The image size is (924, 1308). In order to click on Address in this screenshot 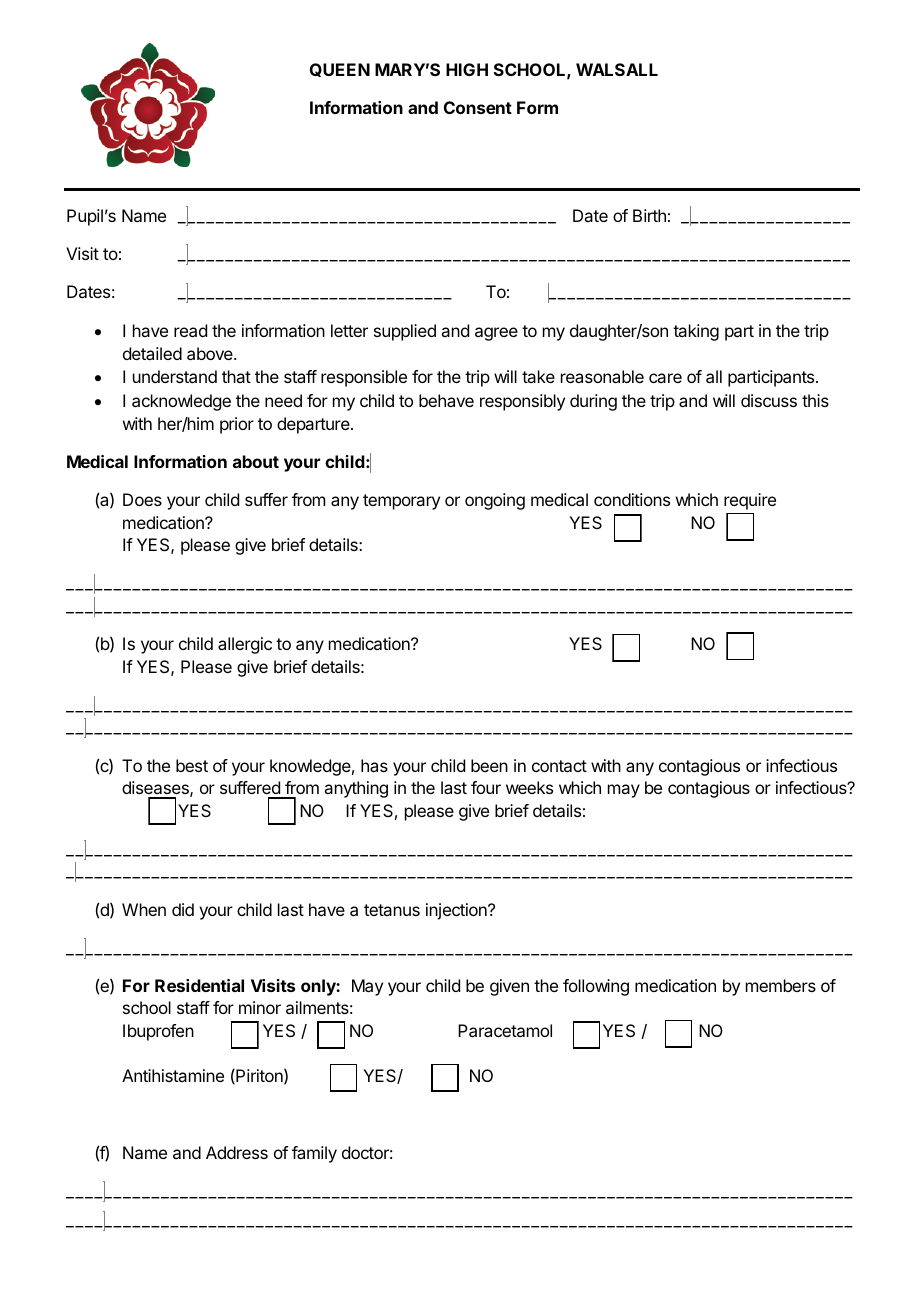, I will do `click(237, 1152)`.
